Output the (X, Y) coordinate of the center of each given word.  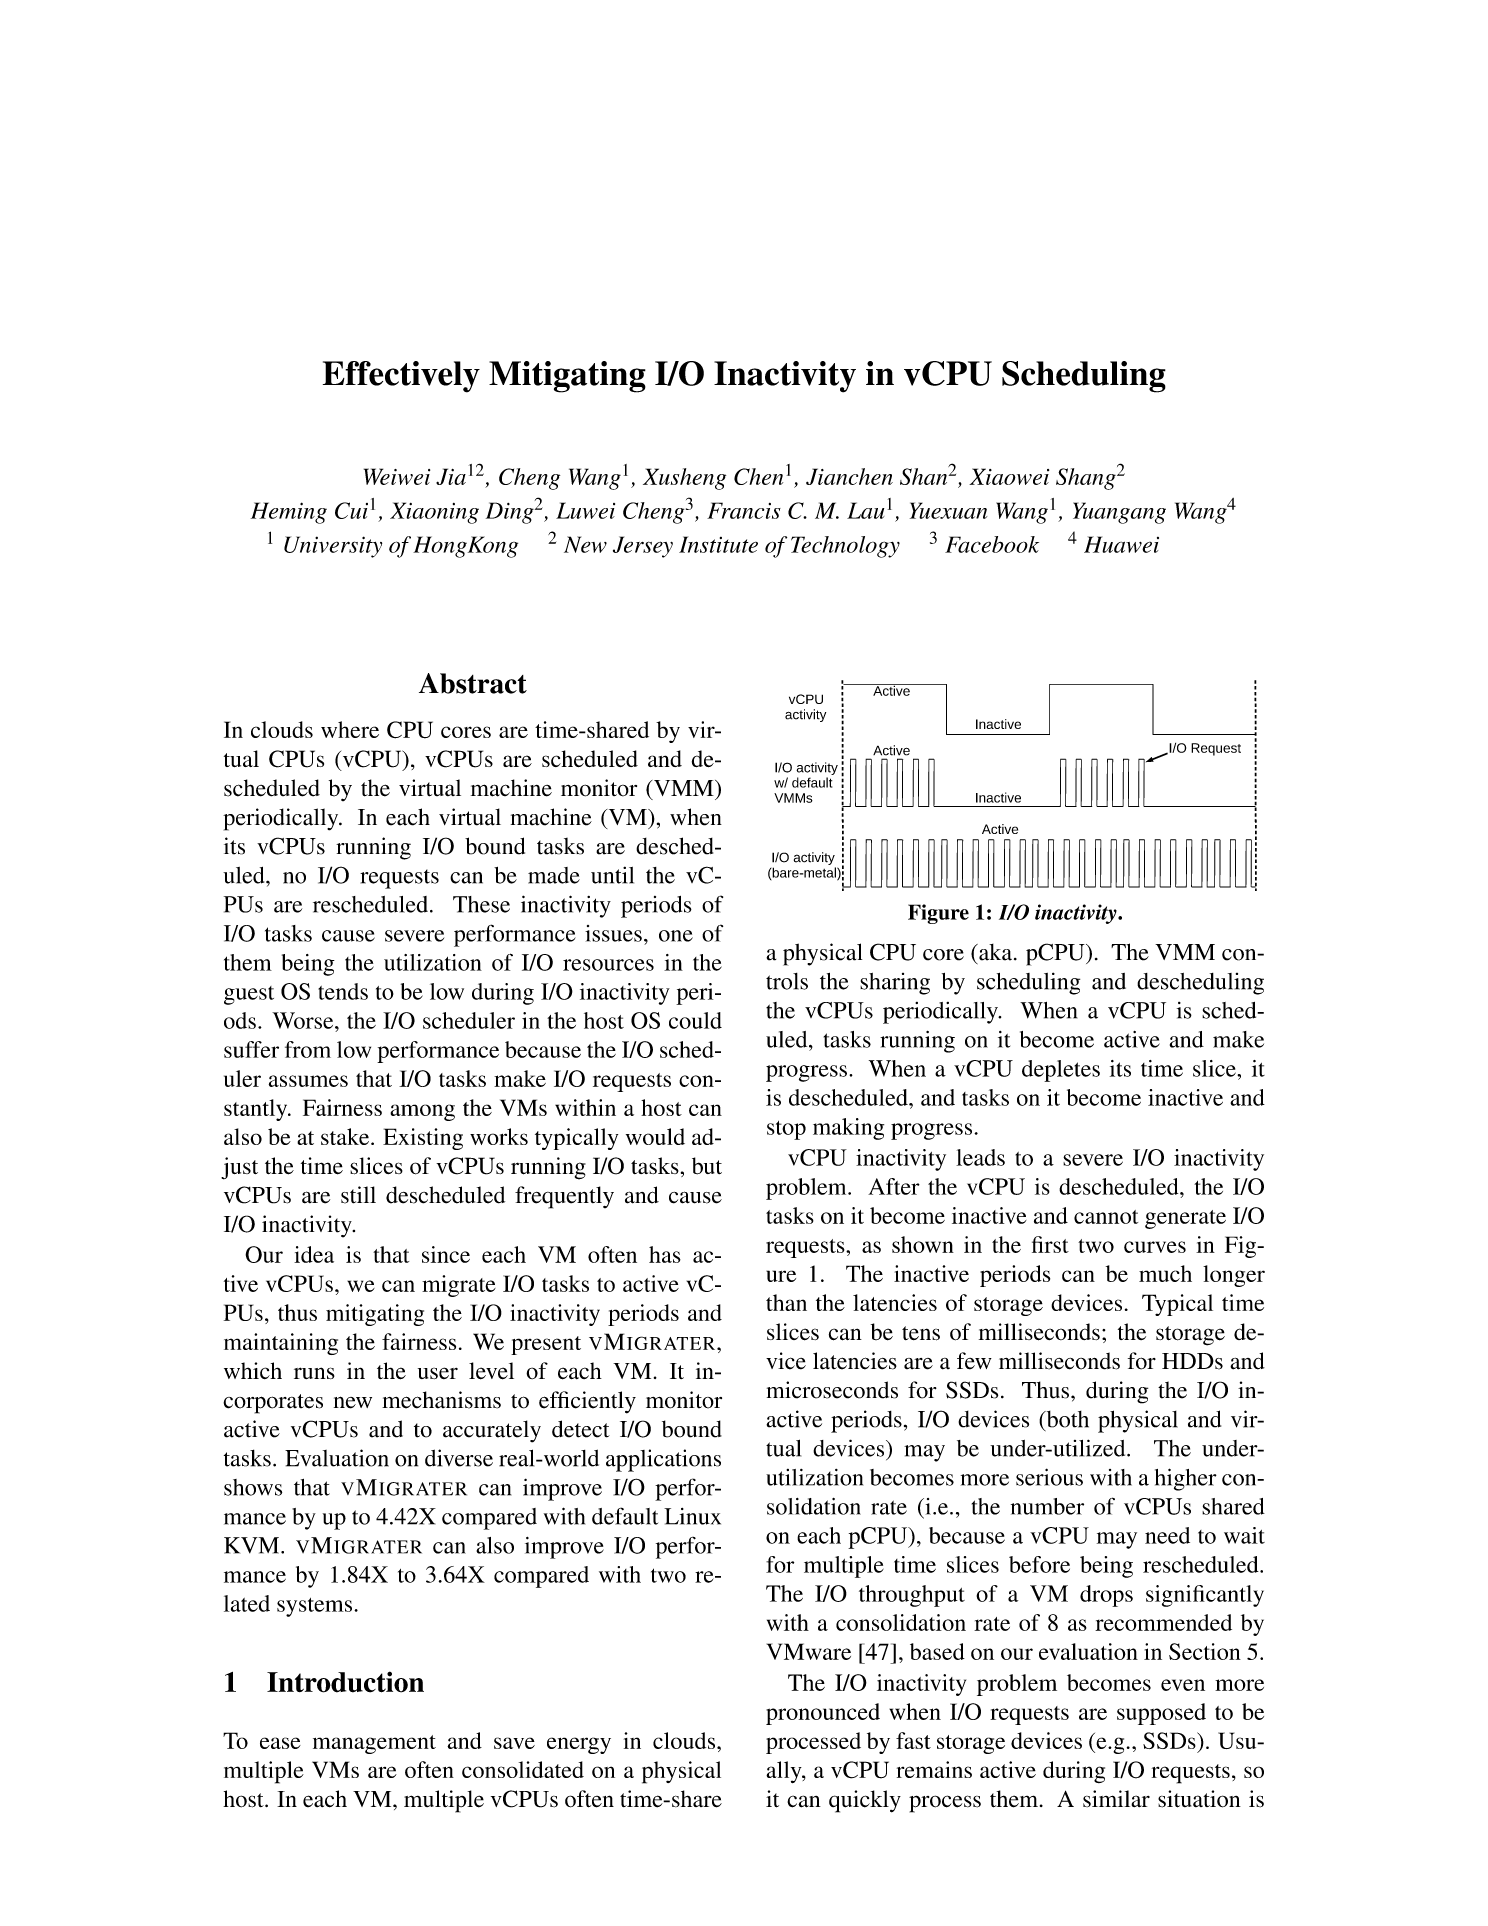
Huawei (1121, 544)
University (333, 547)
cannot (1106, 1217)
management (374, 1744)
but (707, 1166)
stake (346, 1136)
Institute (718, 544)
